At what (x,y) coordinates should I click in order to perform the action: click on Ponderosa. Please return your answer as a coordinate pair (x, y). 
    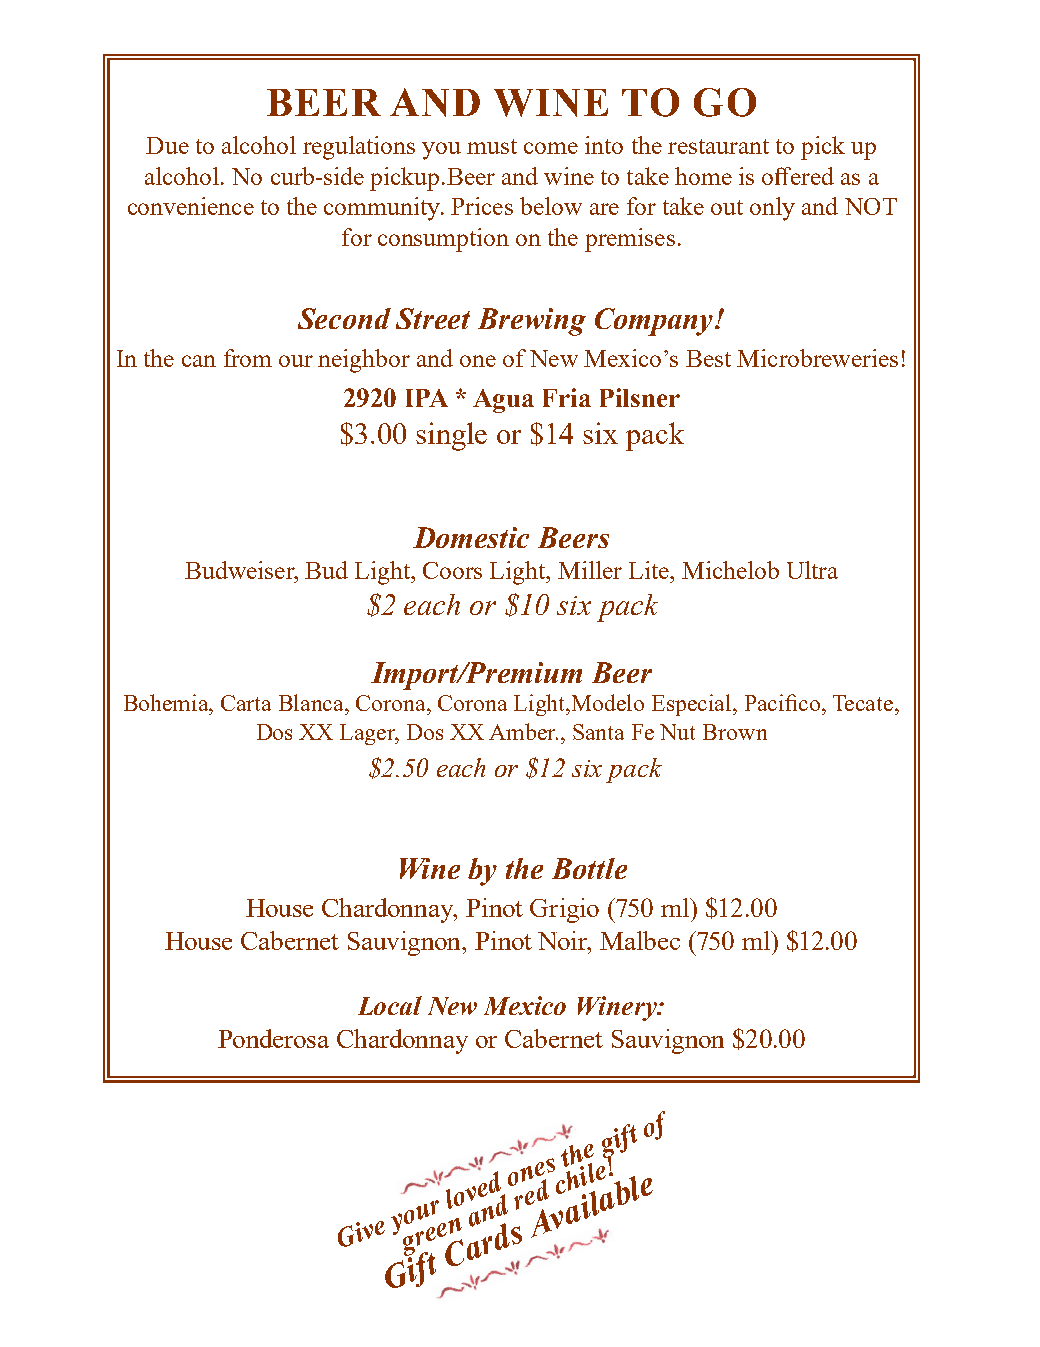
    Looking at the image, I should click on (273, 1038).
